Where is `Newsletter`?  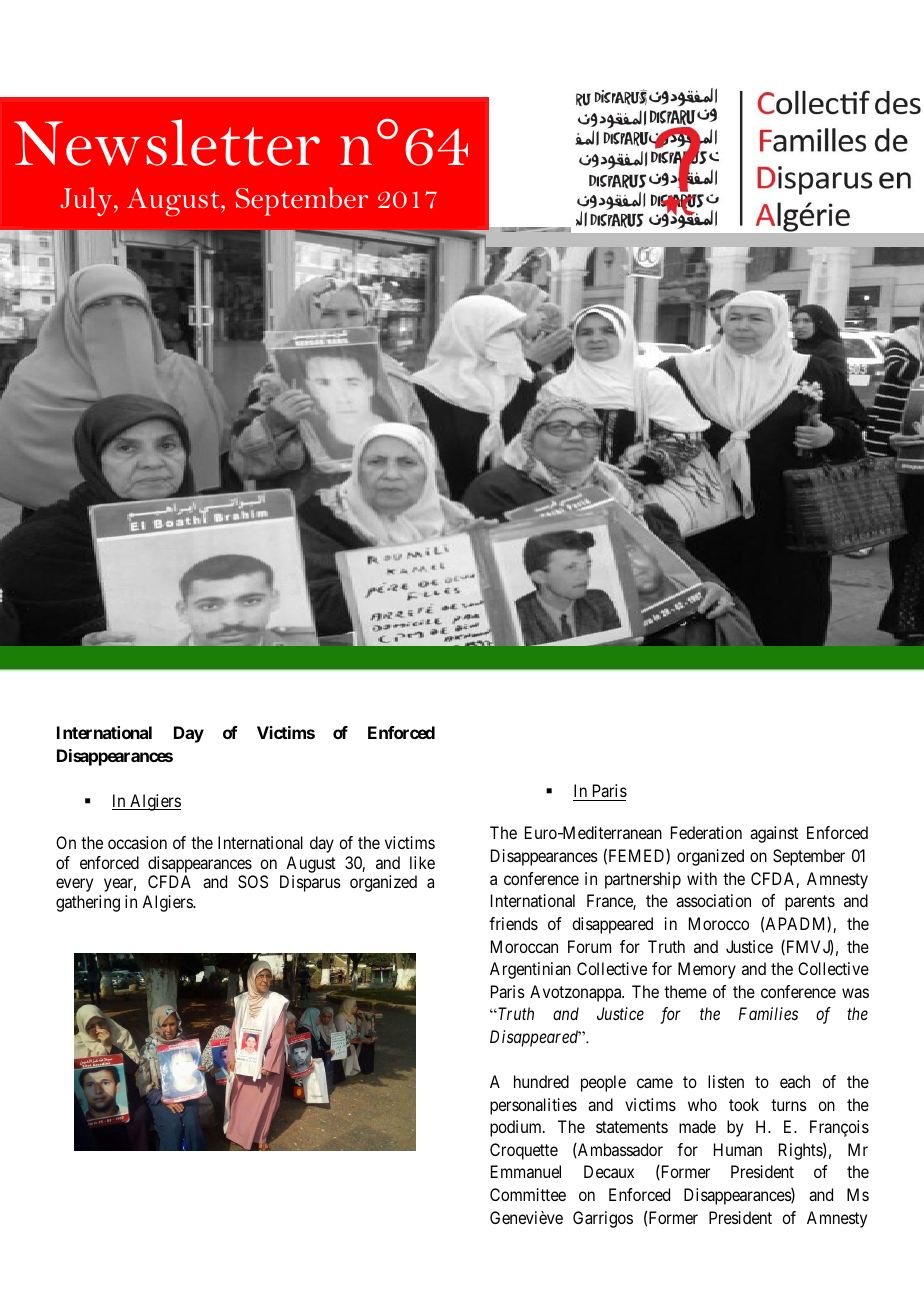
Newsletter is located at coordinates (167, 142).
